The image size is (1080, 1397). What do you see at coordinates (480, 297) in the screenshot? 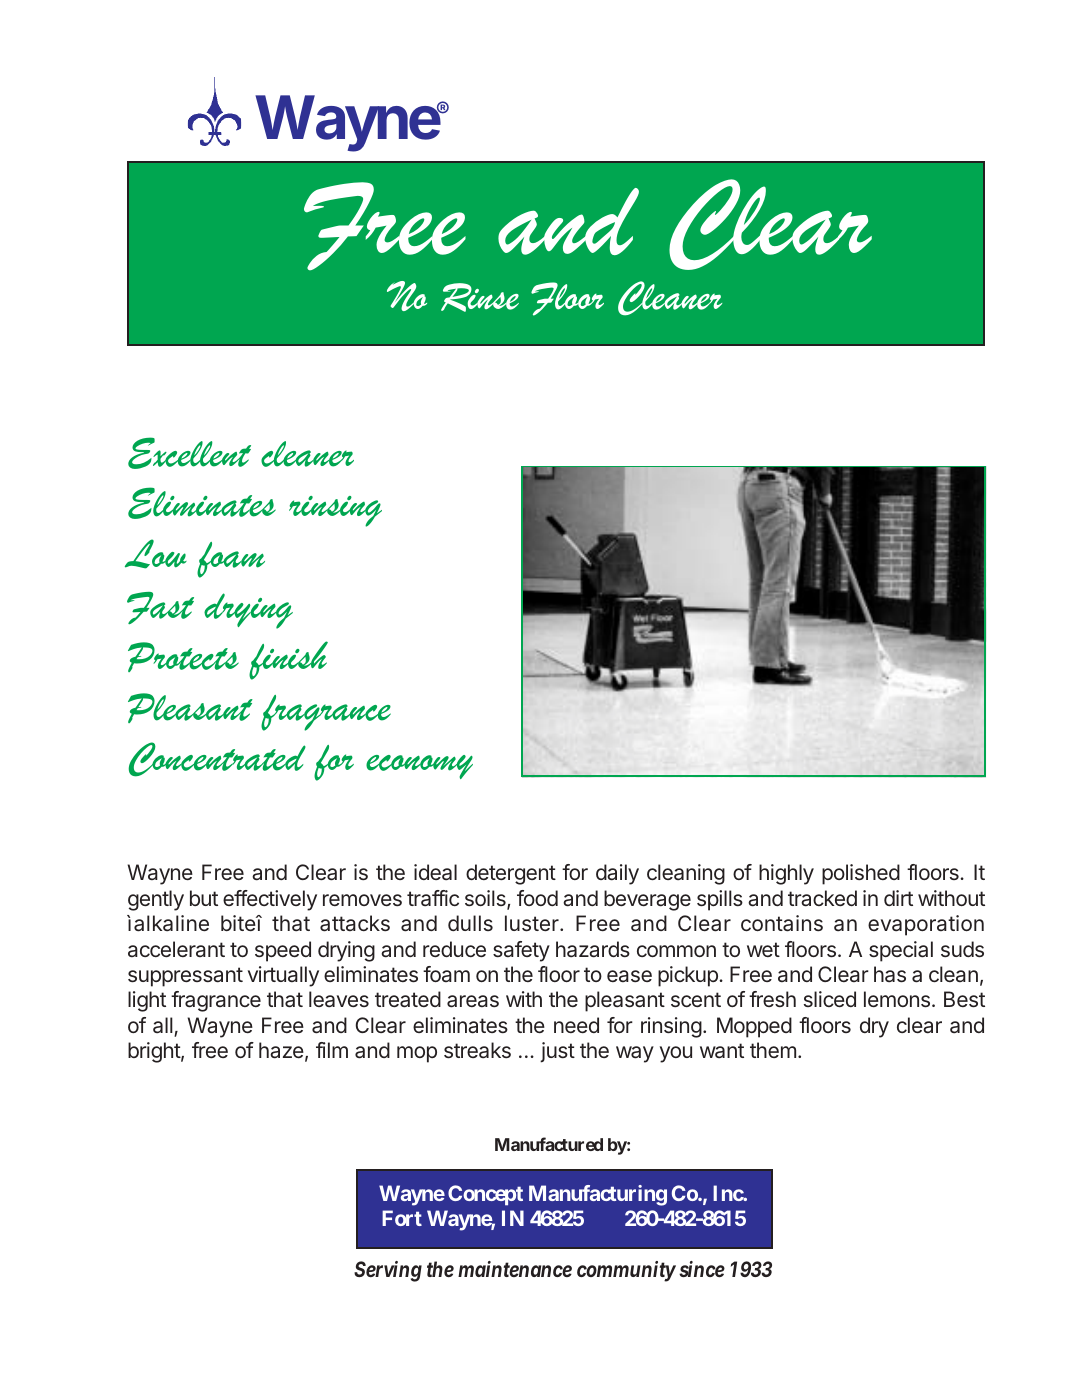
I see `Rinse` at bounding box center [480, 297].
